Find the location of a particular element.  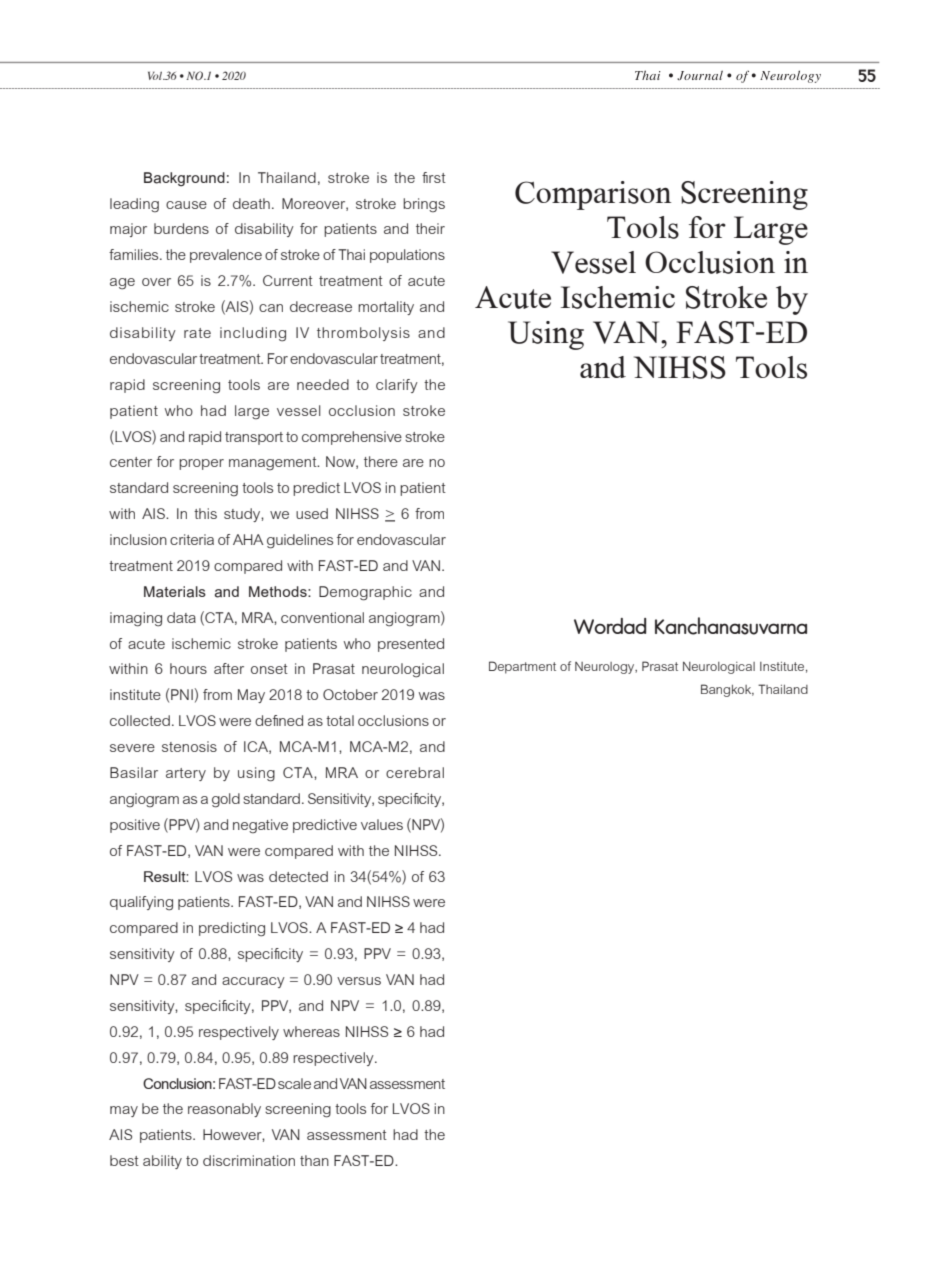

than is located at coordinates (314, 1160).
